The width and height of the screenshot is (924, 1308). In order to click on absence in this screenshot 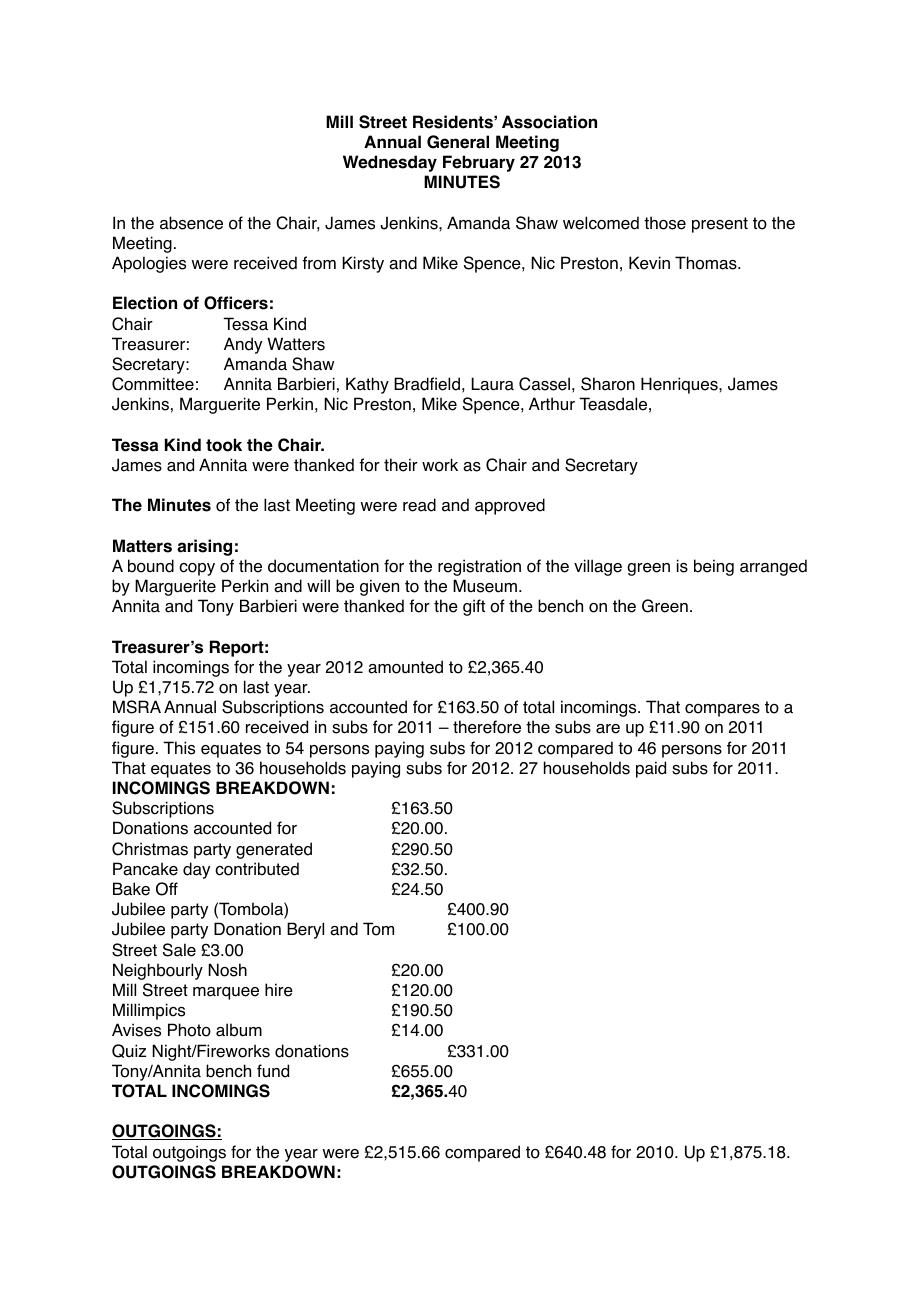, I will do `click(191, 223)`.
